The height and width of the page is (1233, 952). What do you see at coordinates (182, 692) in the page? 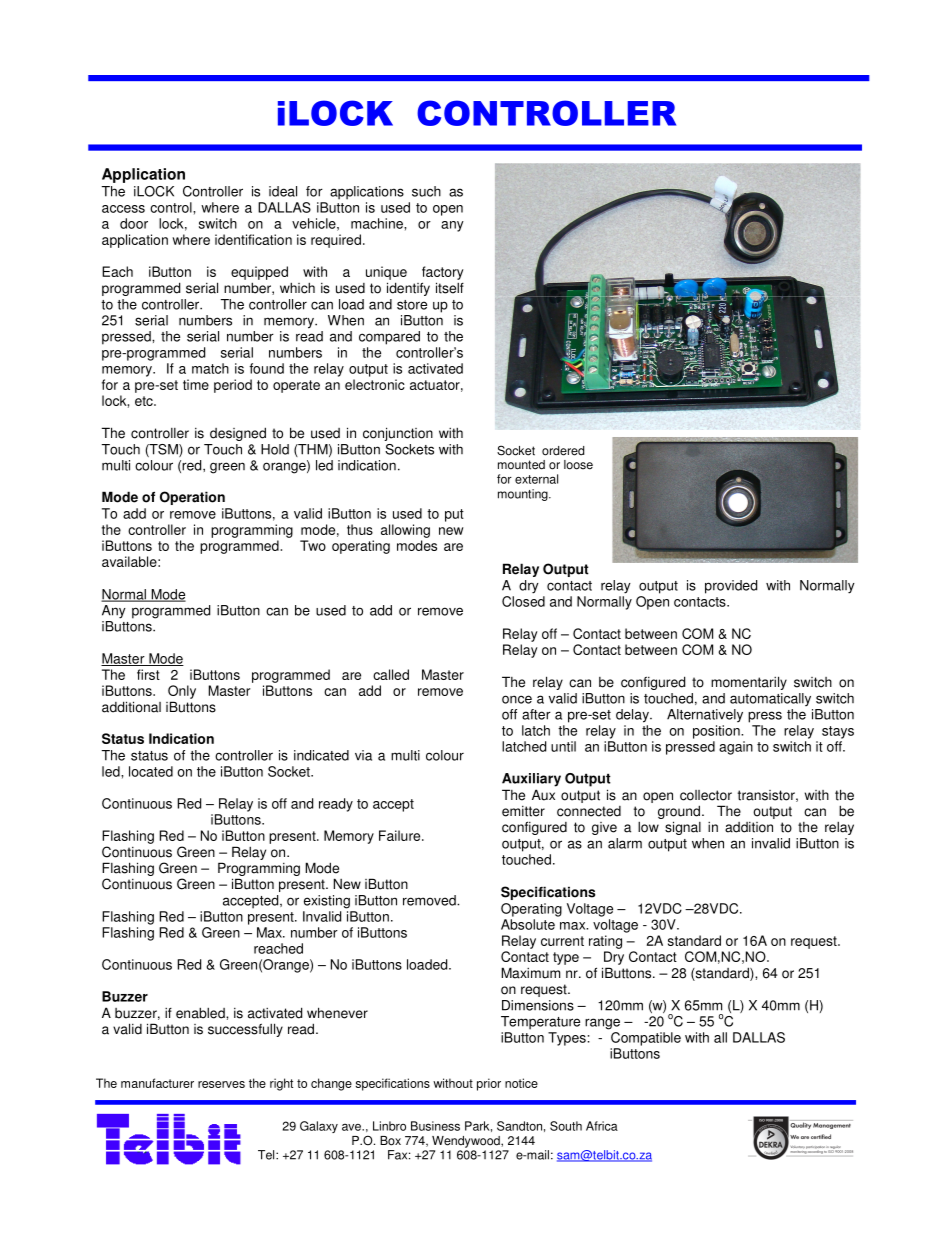
I see `Only` at bounding box center [182, 692].
